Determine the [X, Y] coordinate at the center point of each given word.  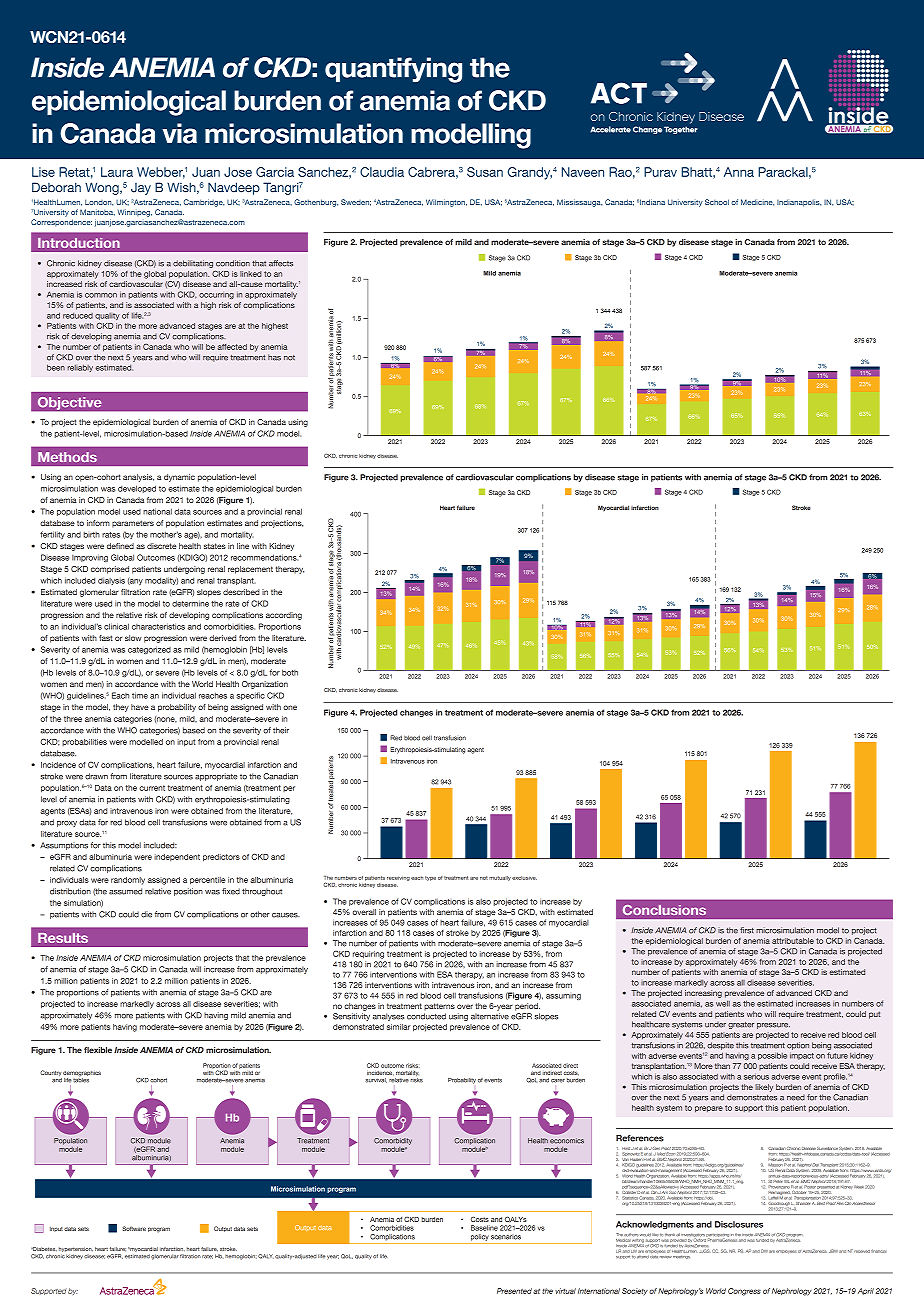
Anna [739, 172]
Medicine [757, 202]
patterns [439, 1007]
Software [134, 1228]
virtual [565, 1291]
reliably [80, 368]
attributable [793, 941]
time [140, 695]
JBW [833, 1251]
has [274, 357]
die [146, 914]
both [290, 672]
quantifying [393, 70]
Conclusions [664, 910]
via [179, 133]
